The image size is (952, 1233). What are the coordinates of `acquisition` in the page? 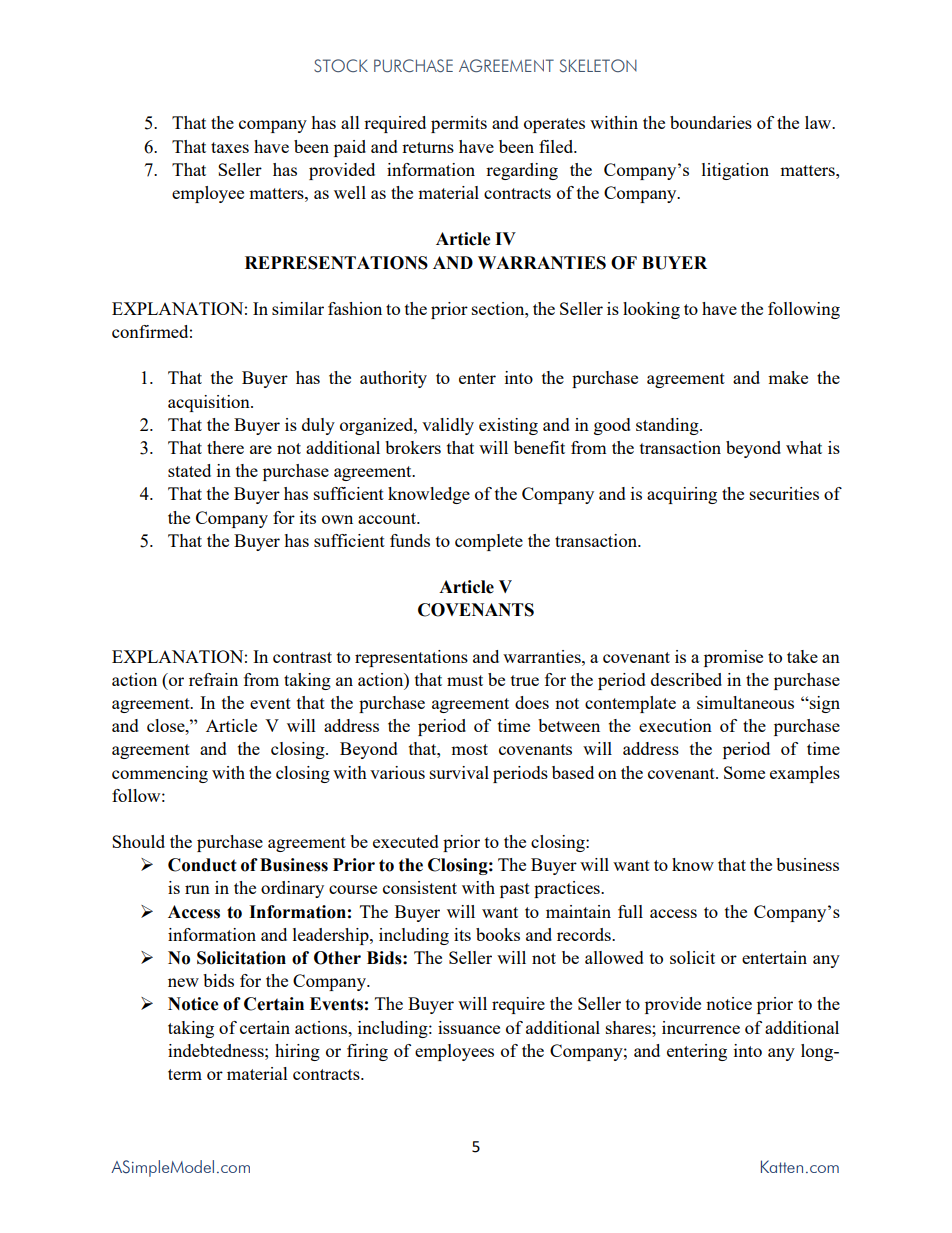 It's located at (210, 403).
